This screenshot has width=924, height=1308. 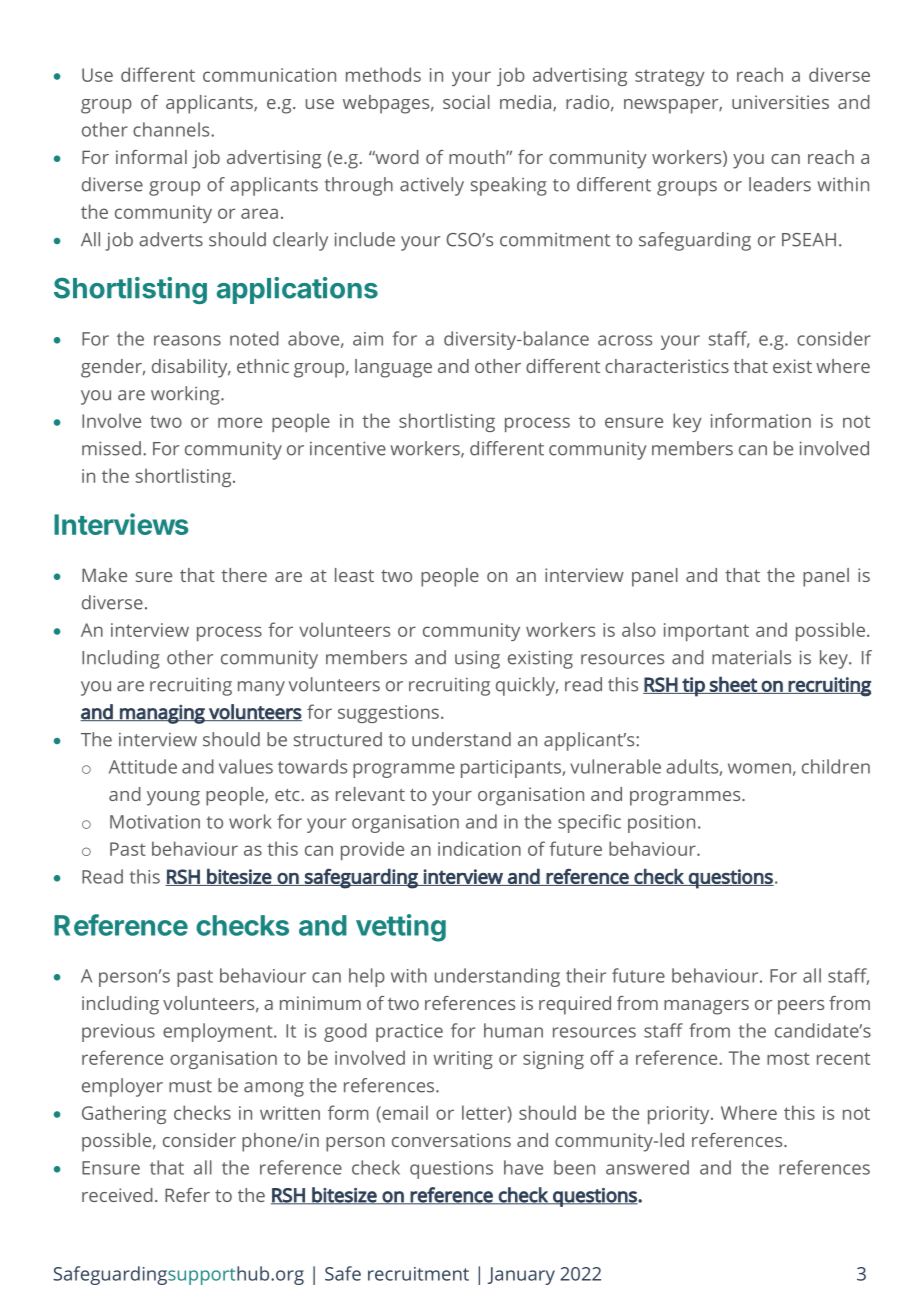 What do you see at coordinates (117, 1195) in the screenshot?
I see `received` at bounding box center [117, 1195].
